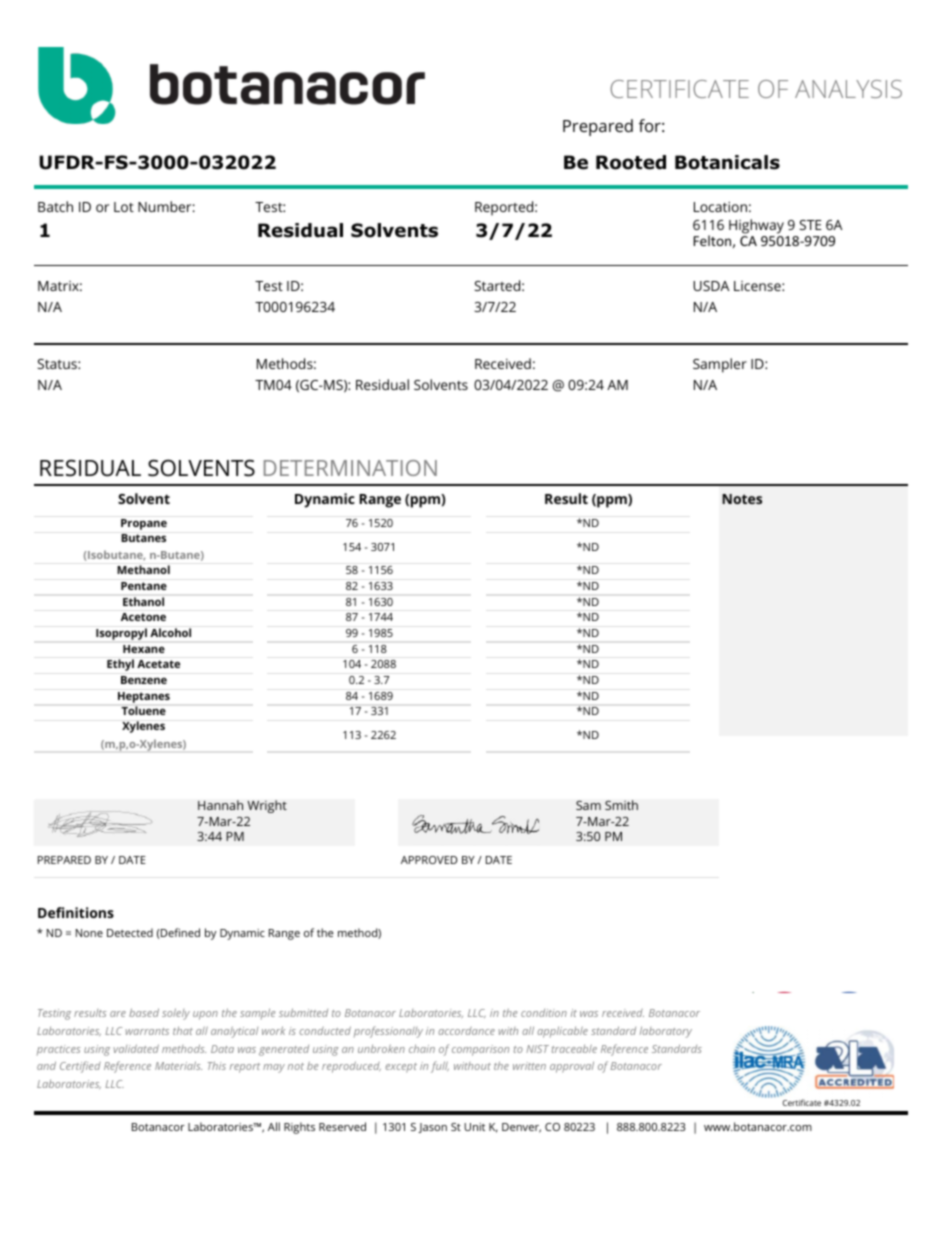 This image has width=952, height=1233. I want to click on Botanicals, so click(727, 162).
